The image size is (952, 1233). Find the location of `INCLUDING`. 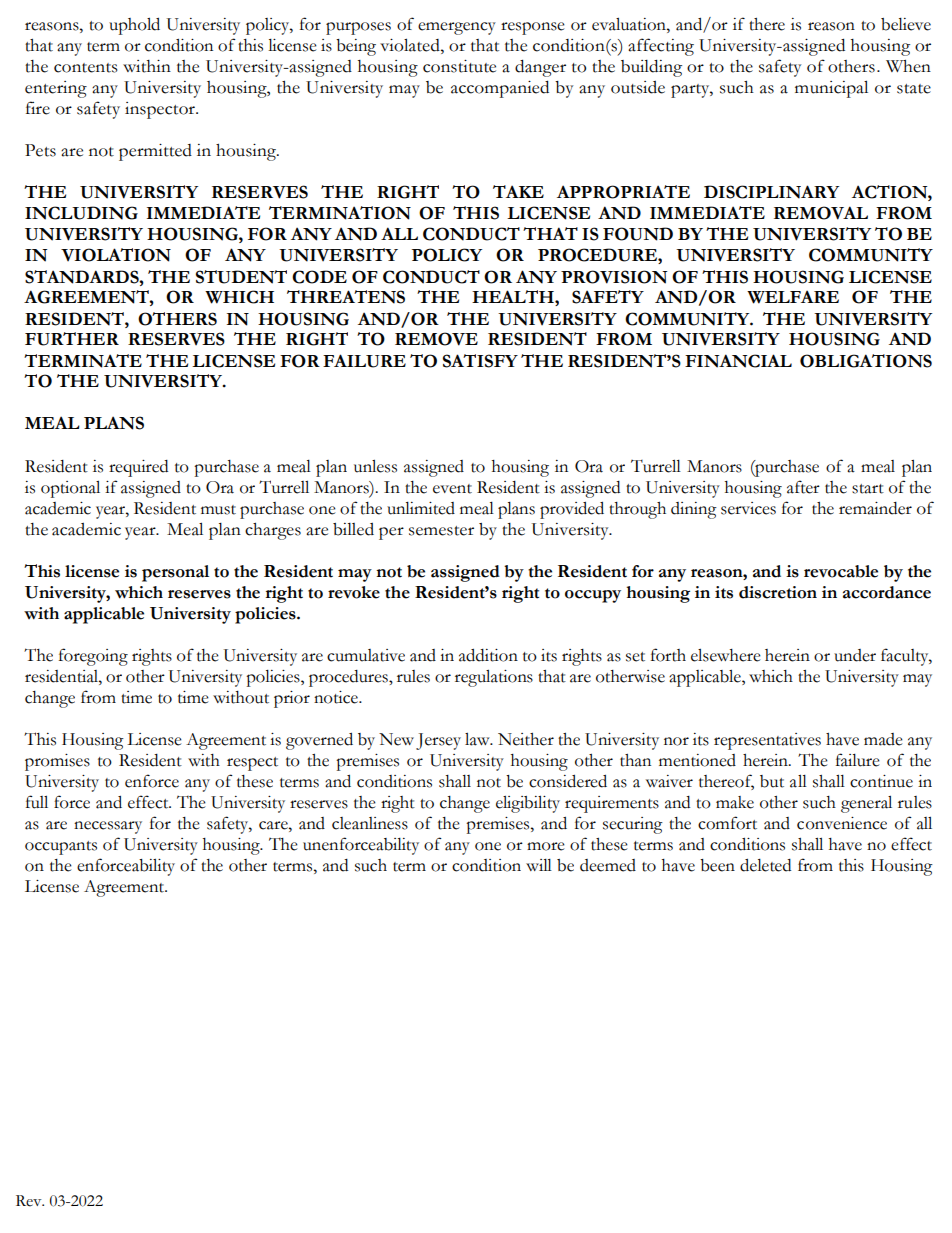

INCLUDING is located at coordinates (81, 213).
